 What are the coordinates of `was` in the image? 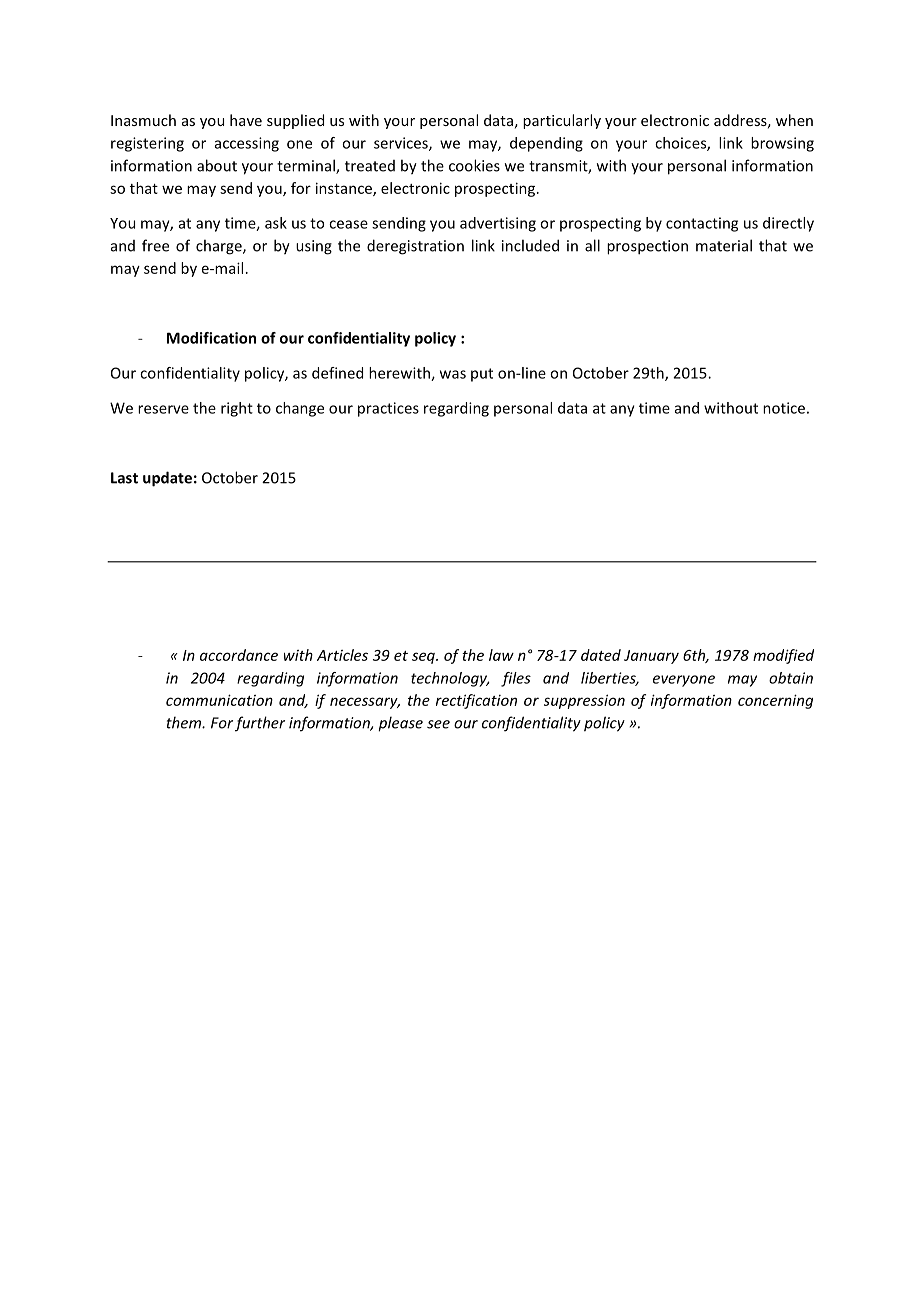 It's located at (453, 374).
